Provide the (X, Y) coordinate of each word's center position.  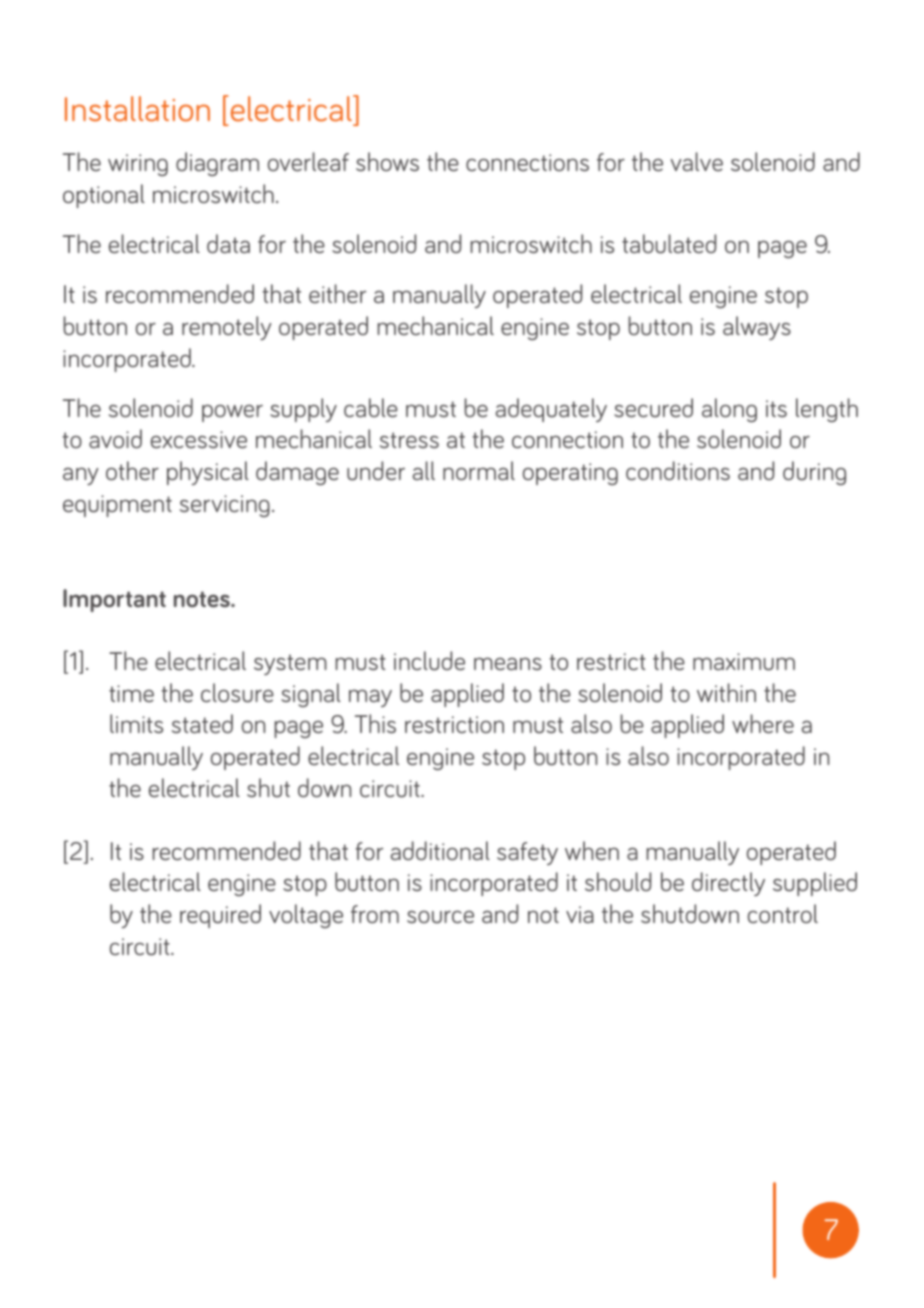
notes (203, 599)
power (232, 413)
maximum (744, 662)
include (429, 661)
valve (697, 162)
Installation (137, 109)
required (220, 916)
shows (387, 162)
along (729, 410)
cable (371, 408)
